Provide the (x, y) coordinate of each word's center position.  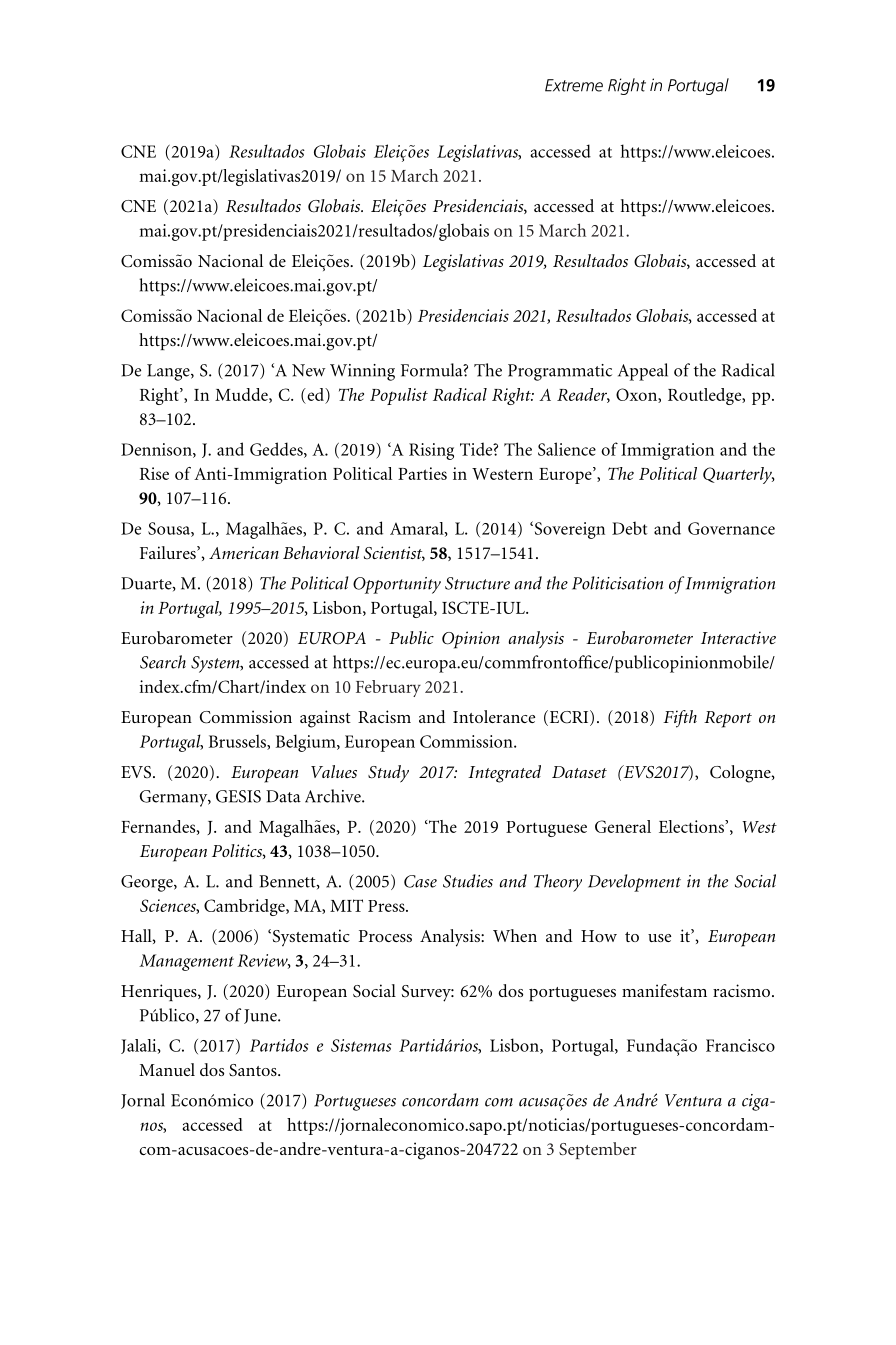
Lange (169, 372)
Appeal (643, 372)
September (598, 1150)
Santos (254, 1070)
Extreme (574, 85)
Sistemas (361, 1045)
